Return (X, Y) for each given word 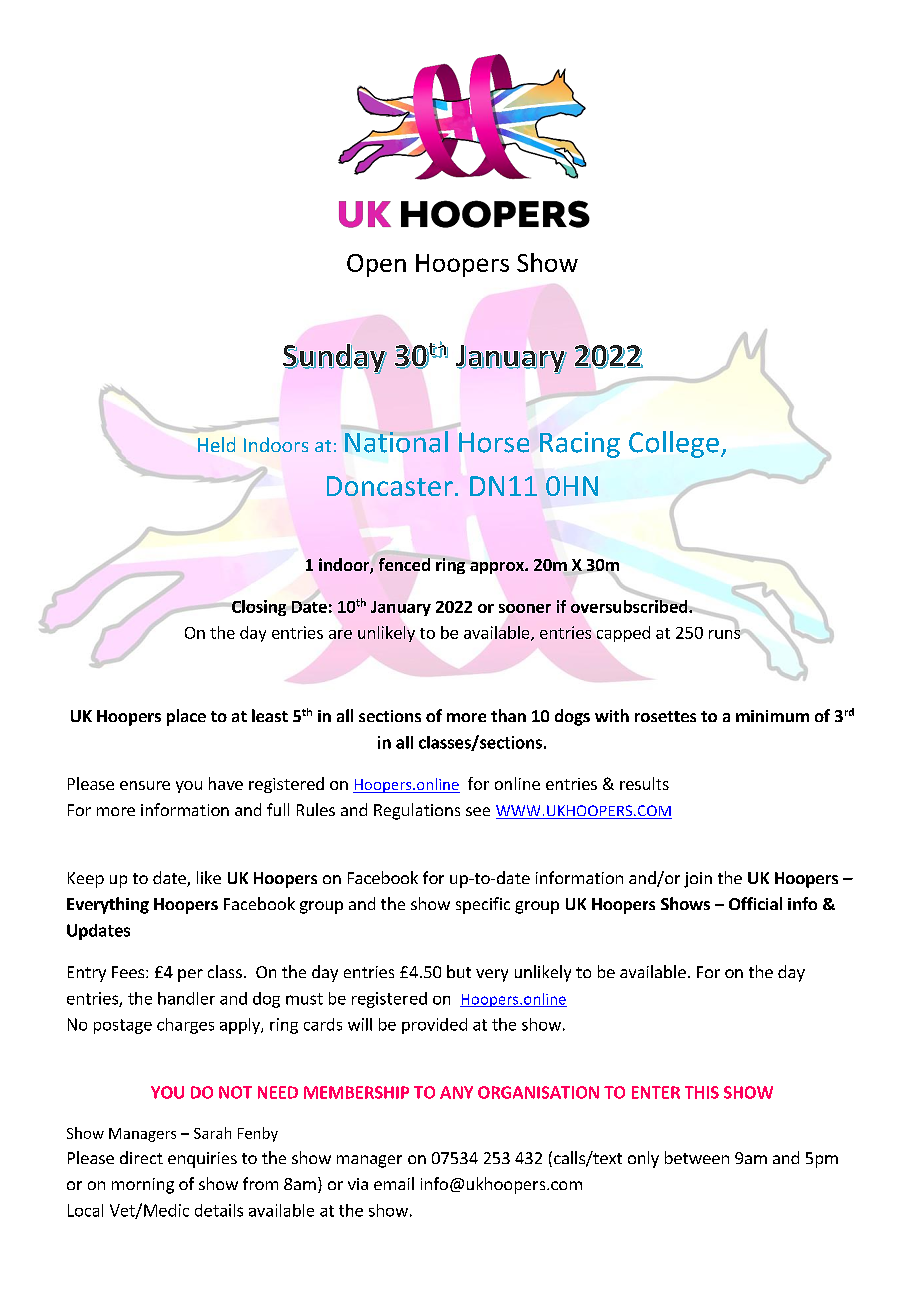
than (508, 715)
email (394, 1183)
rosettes (665, 716)
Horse (494, 442)
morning (143, 1186)
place (186, 717)
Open (376, 265)
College (674, 444)
